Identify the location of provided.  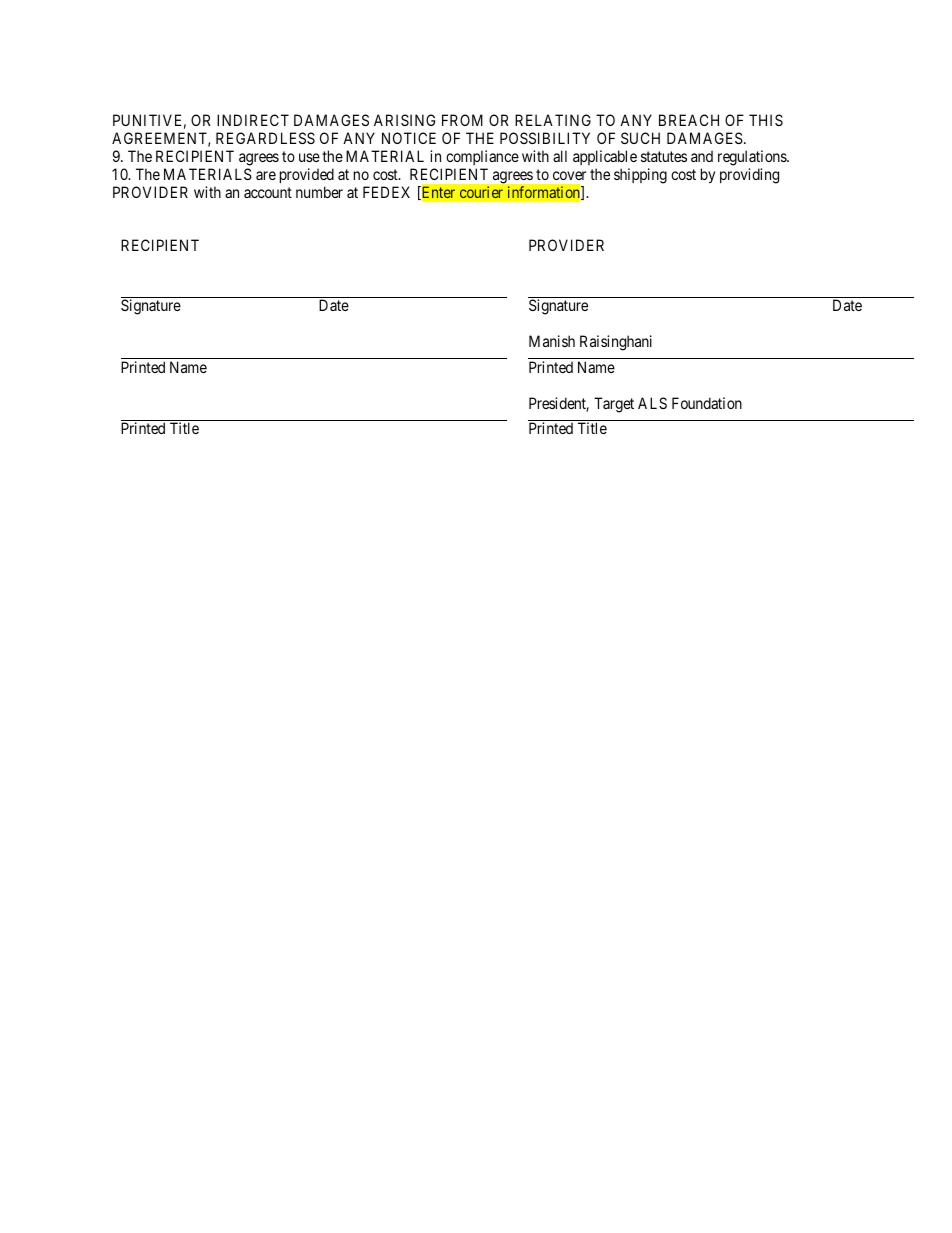
(307, 175).
